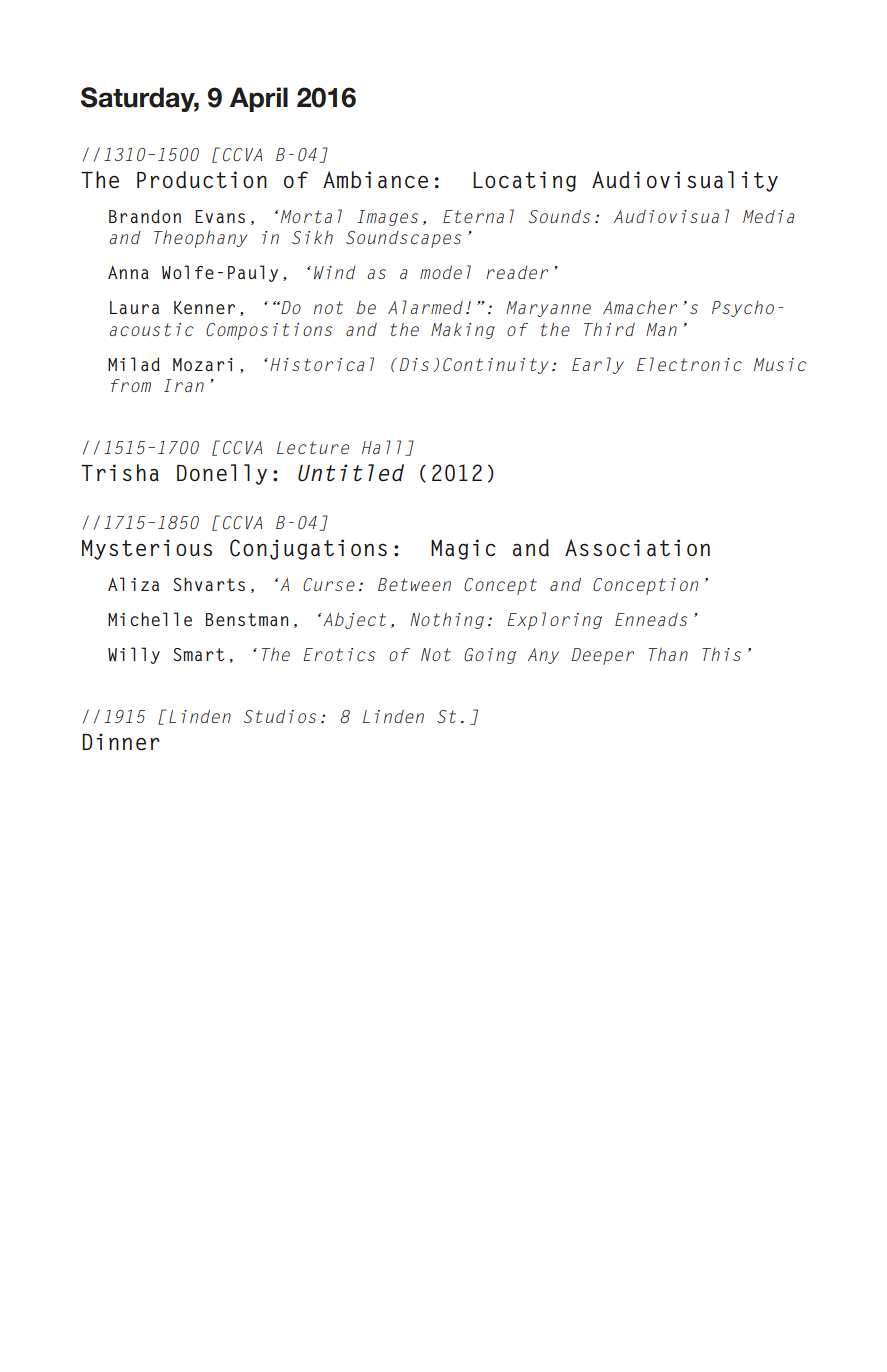 The width and height of the image is (887, 1372). Describe the element at coordinates (259, 99) in the image. I see `April` at that location.
